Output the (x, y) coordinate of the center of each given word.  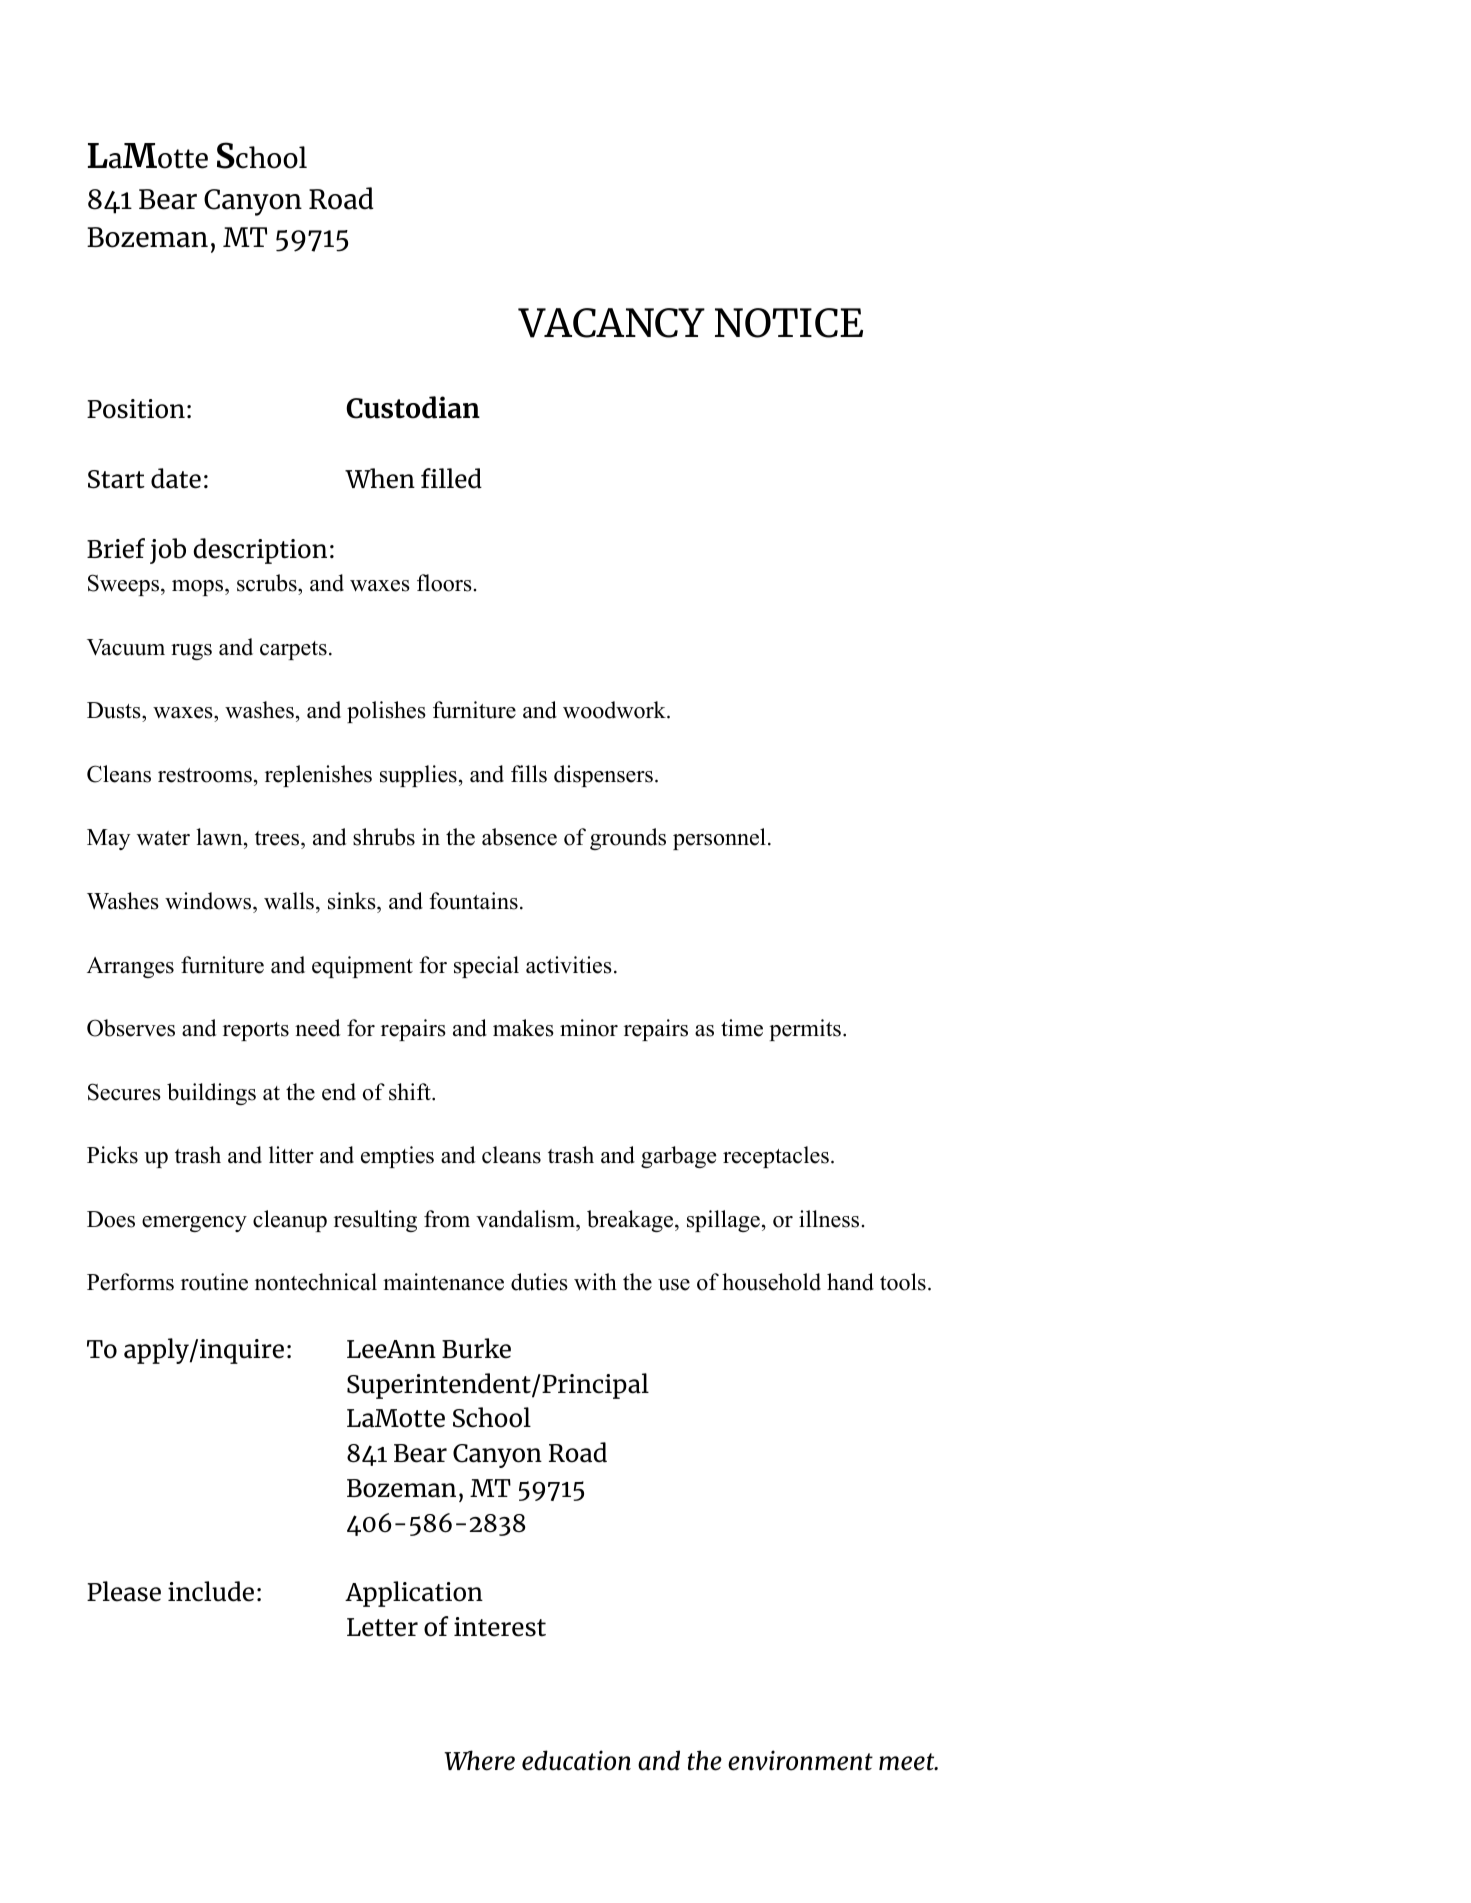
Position (136, 409)
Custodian (413, 407)
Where (479, 1760)
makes (523, 1028)
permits (805, 1030)
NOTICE (789, 323)
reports (256, 1031)
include (211, 1591)
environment (800, 1760)
